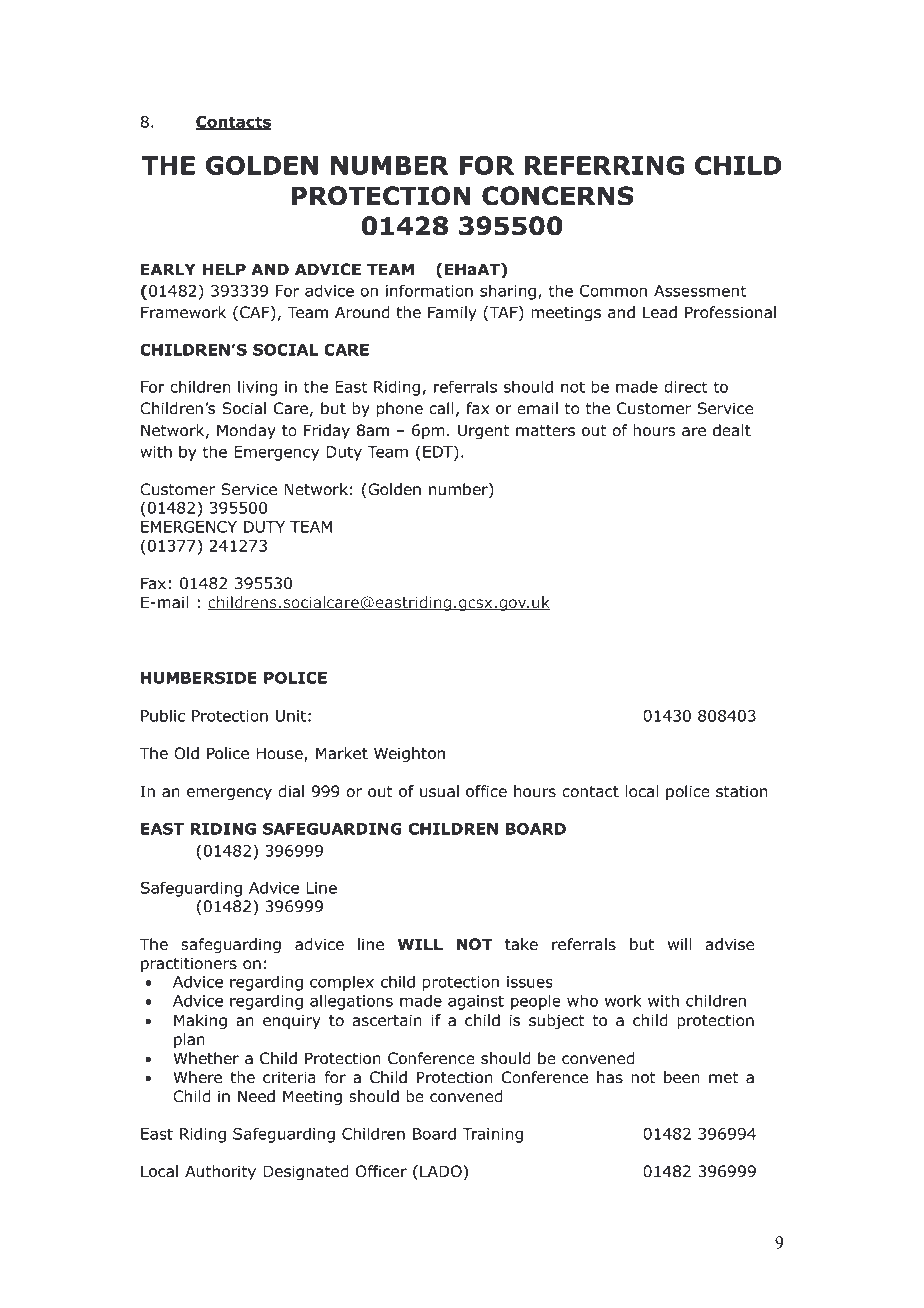  I want to click on REFERRING, so click(604, 165).
